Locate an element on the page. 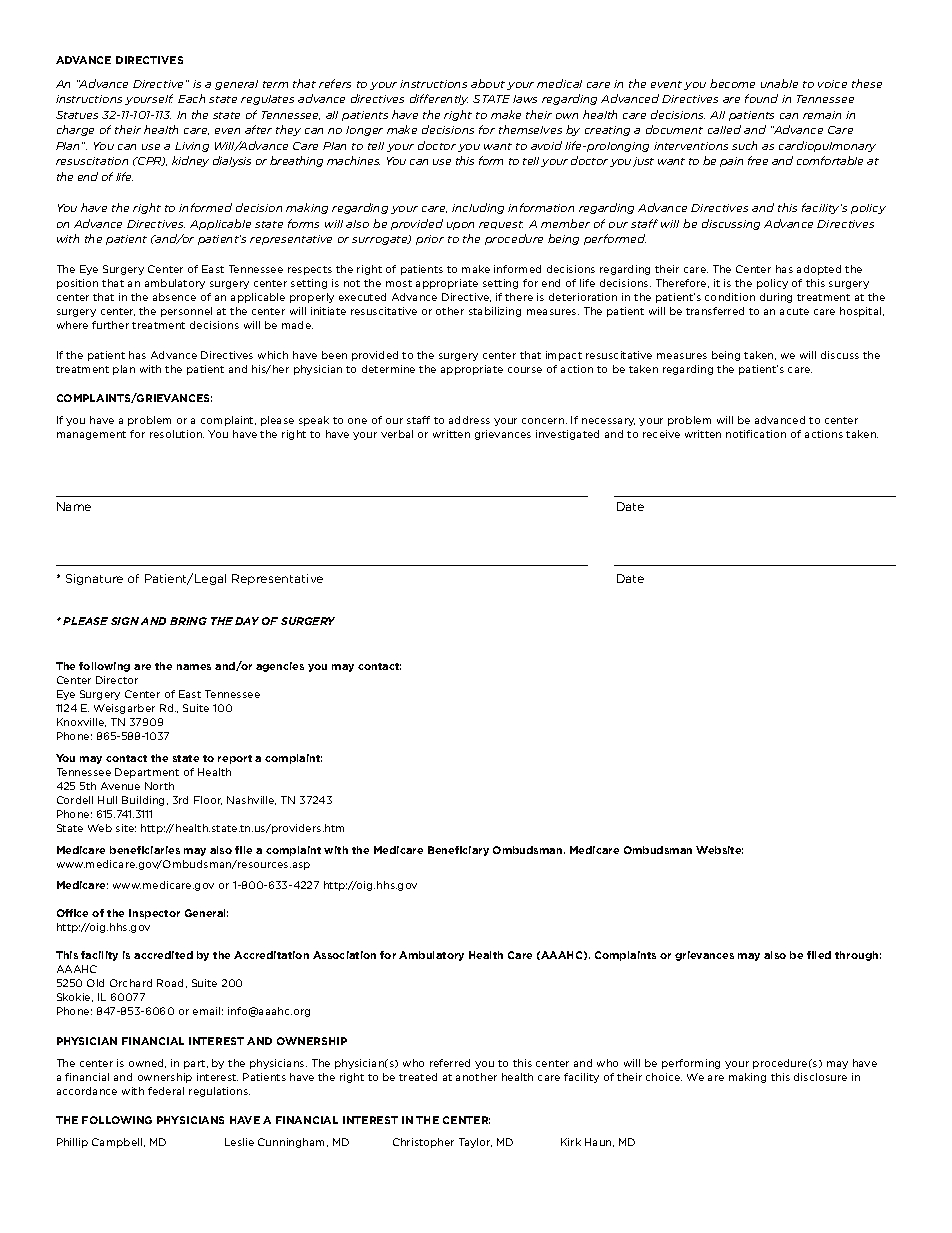 This document has width=952, height=1233. disclosure is located at coordinates (820, 1077).
